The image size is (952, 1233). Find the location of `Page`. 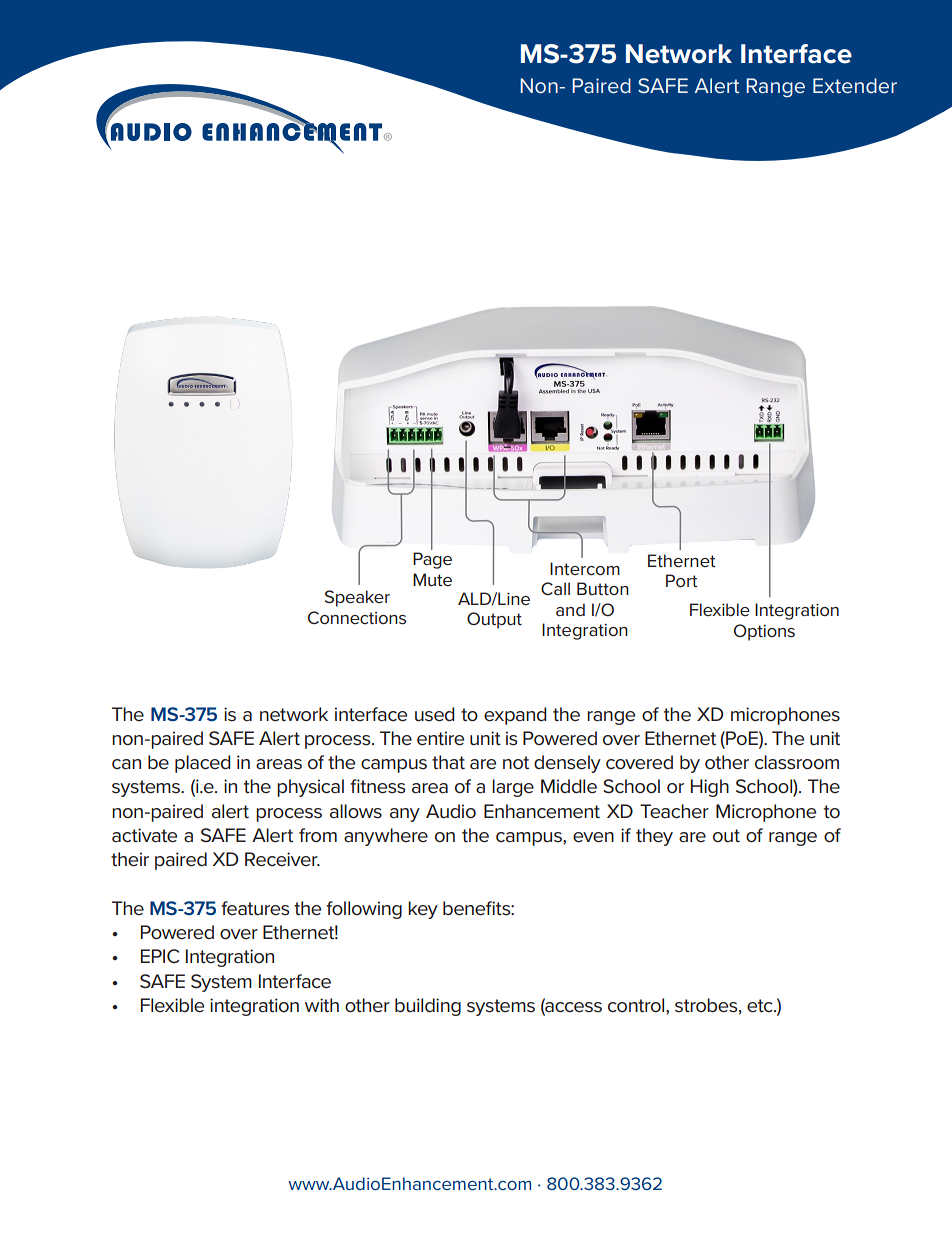

Page is located at coordinates (432, 560).
